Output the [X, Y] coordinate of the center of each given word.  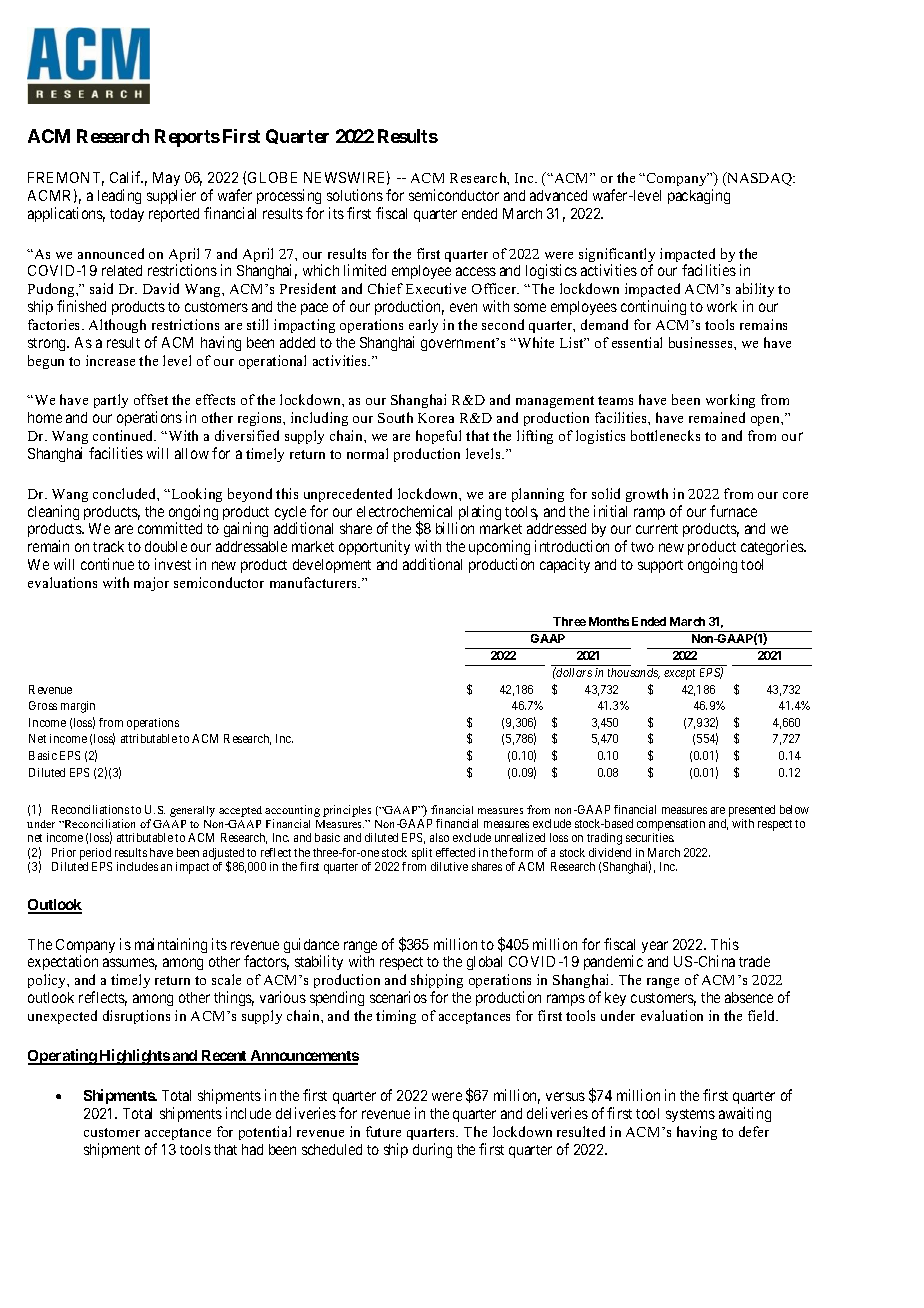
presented [752, 812]
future [383, 1131]
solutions [355, 195]
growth [647, 495]
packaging [699, 196]
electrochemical [404, 511]
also [439, 837]
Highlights [134, 1057]
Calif [126, 177]
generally [192, 811]
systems [690, 1115]
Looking [195, 495]
